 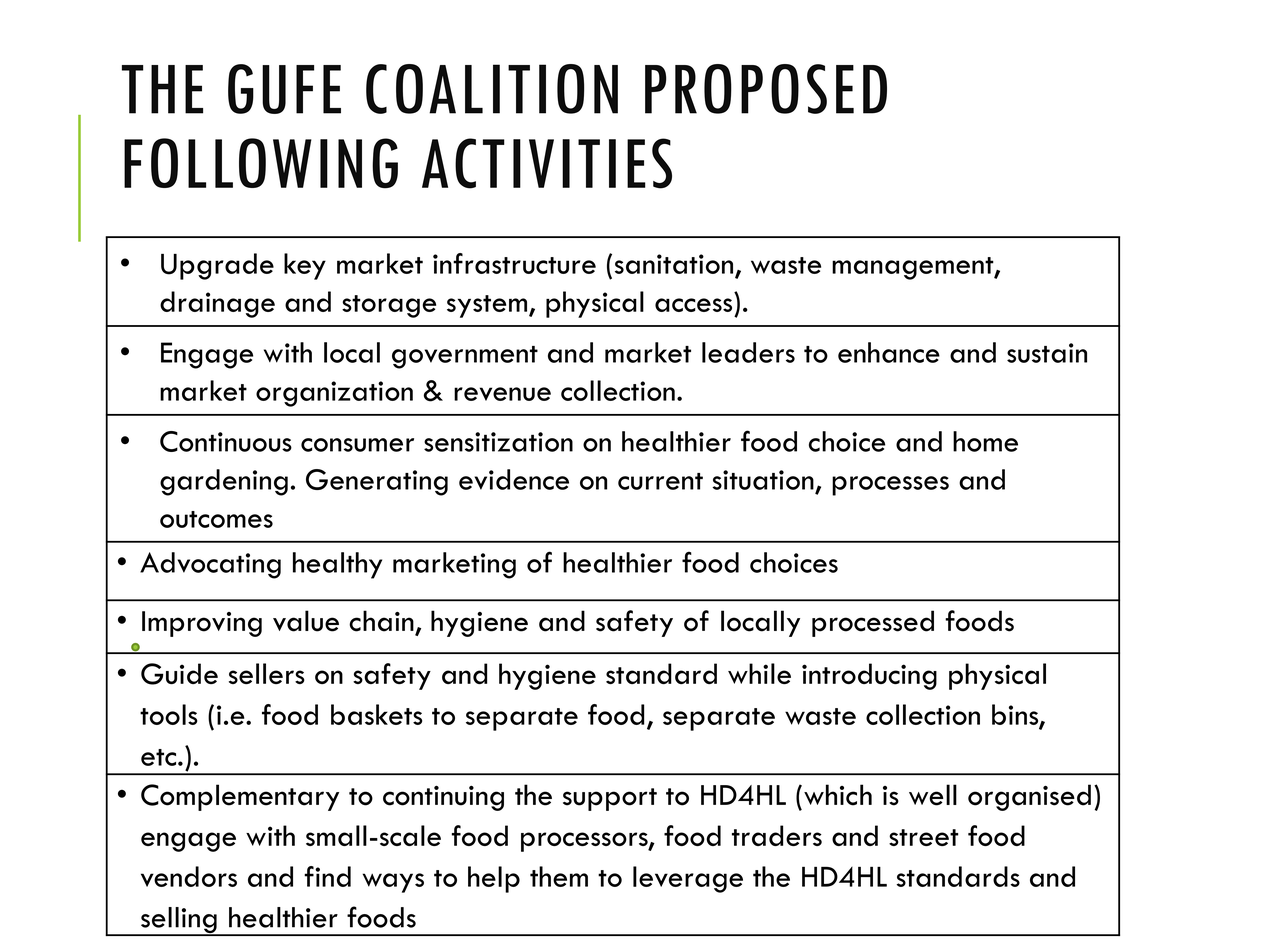 I want to click on find, so click(x=327, y=876).
